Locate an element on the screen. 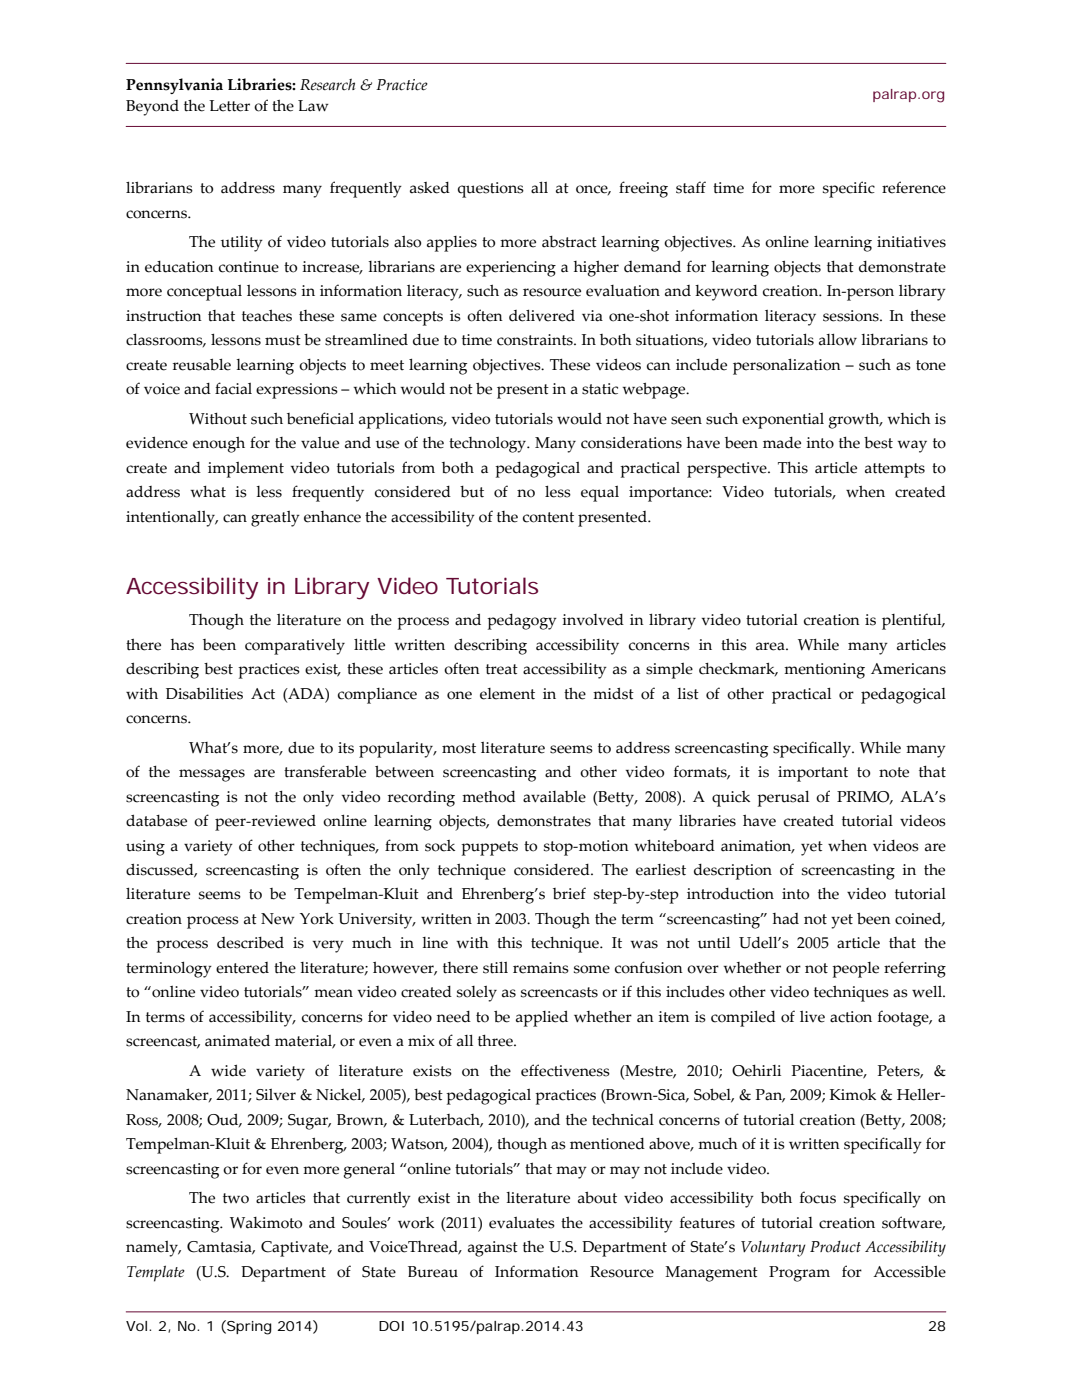  attempts is located at coordinates (895, 470).
